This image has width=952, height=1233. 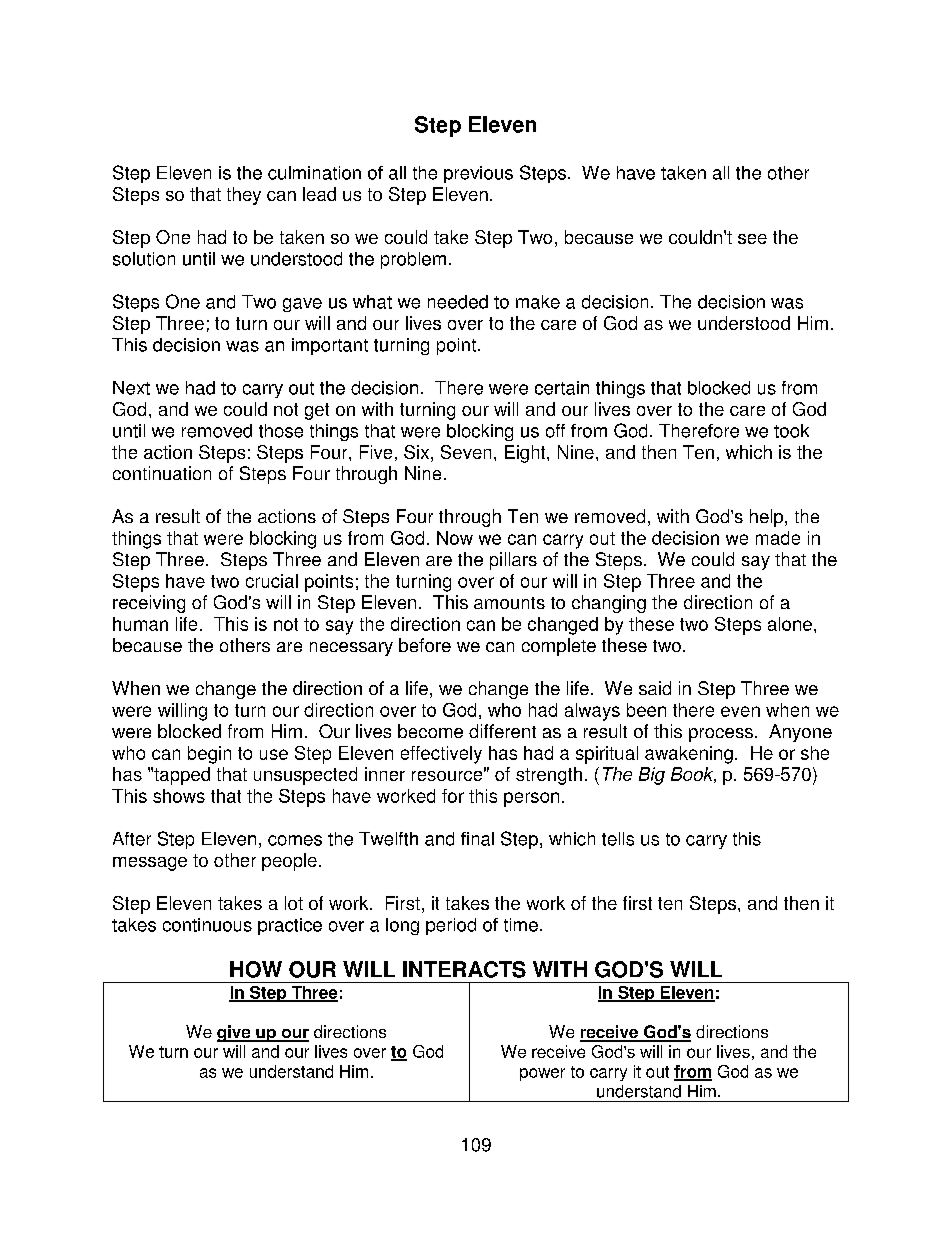 What do you see at coordinates (149, 604) in the image?
I see `receiving` at bounding box center [149, 604].
